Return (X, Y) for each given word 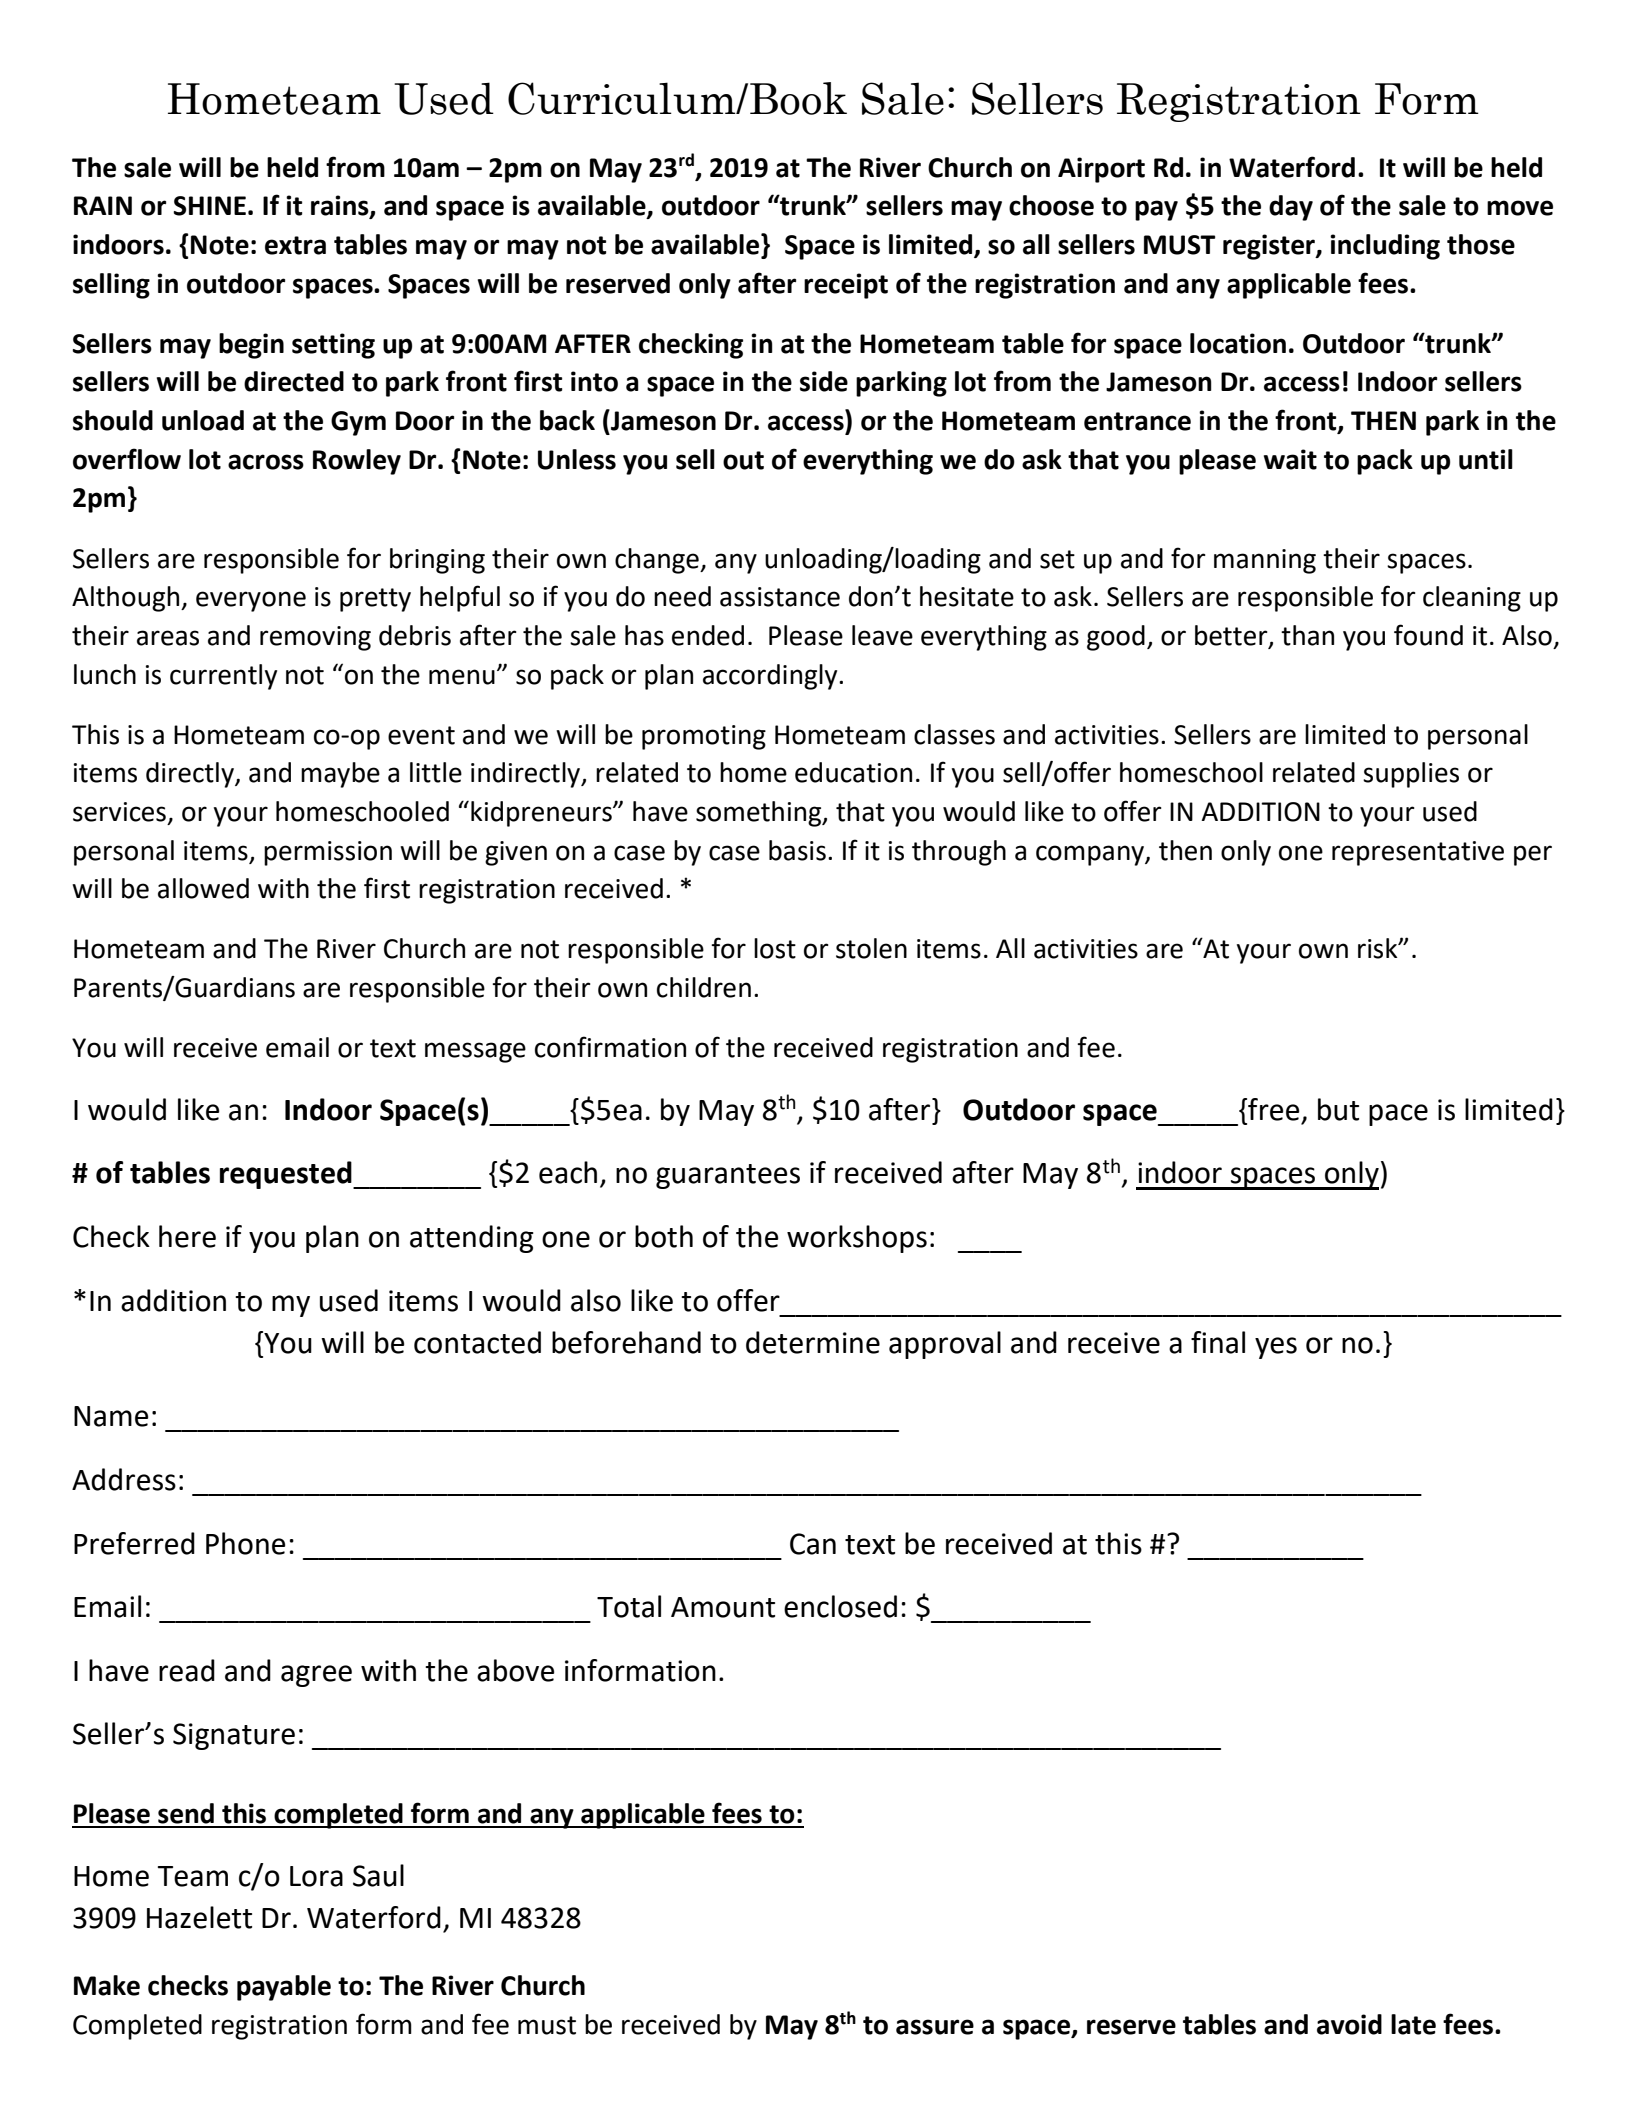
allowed (203, 888)
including (1385, 247)
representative (1418, 853)
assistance (780, 597)
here (187, 1236)
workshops (857, 1239)
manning (1265, 561)
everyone (251, 601)
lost (775, 948)
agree (316, 1676)
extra (295, 245)
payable (284, 1988)
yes (1276, 1348)
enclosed (840, 1606)
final (1218, 1342)
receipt (846, 286)
